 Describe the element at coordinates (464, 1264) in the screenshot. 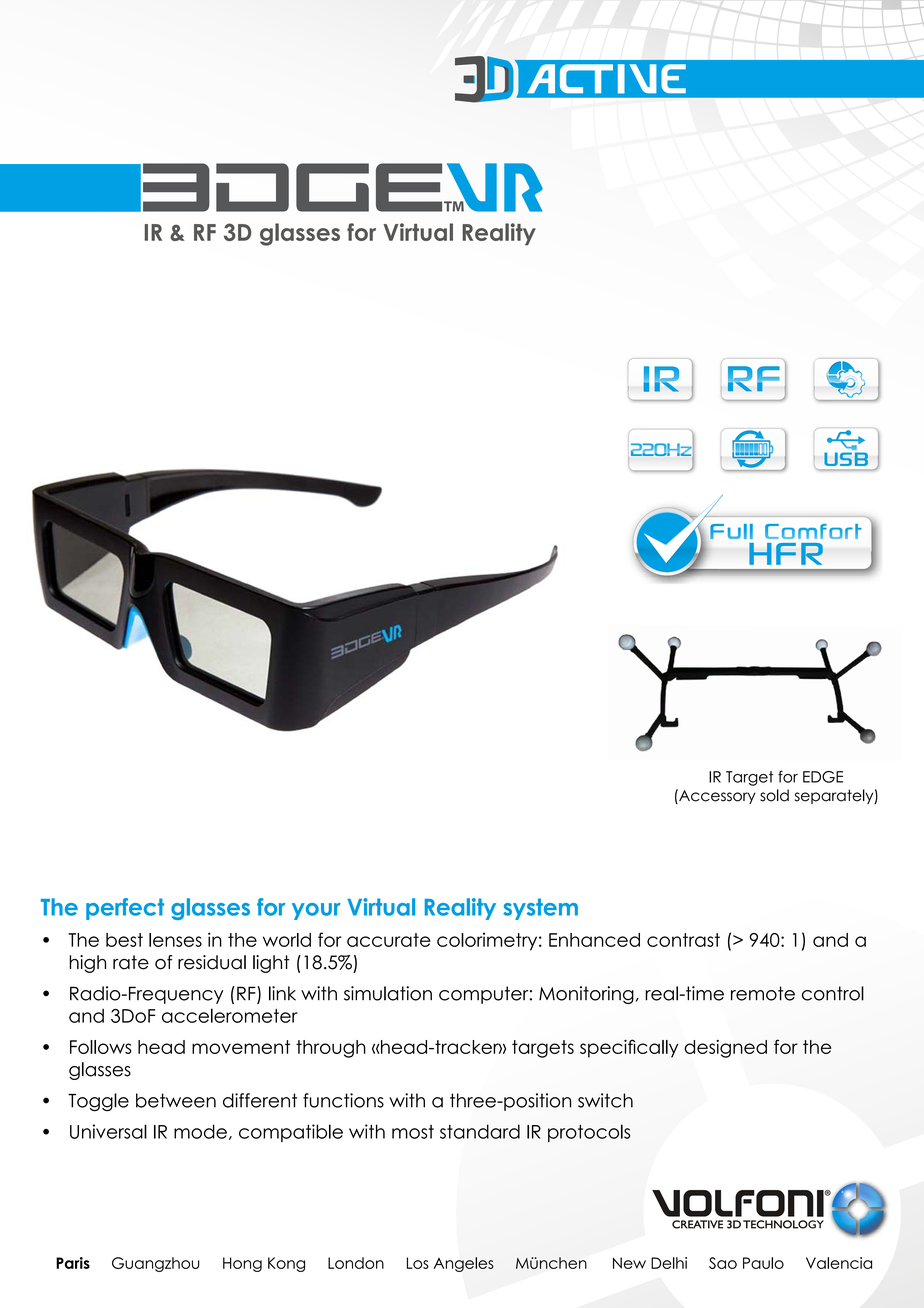

I see `Angeles` at that location.
